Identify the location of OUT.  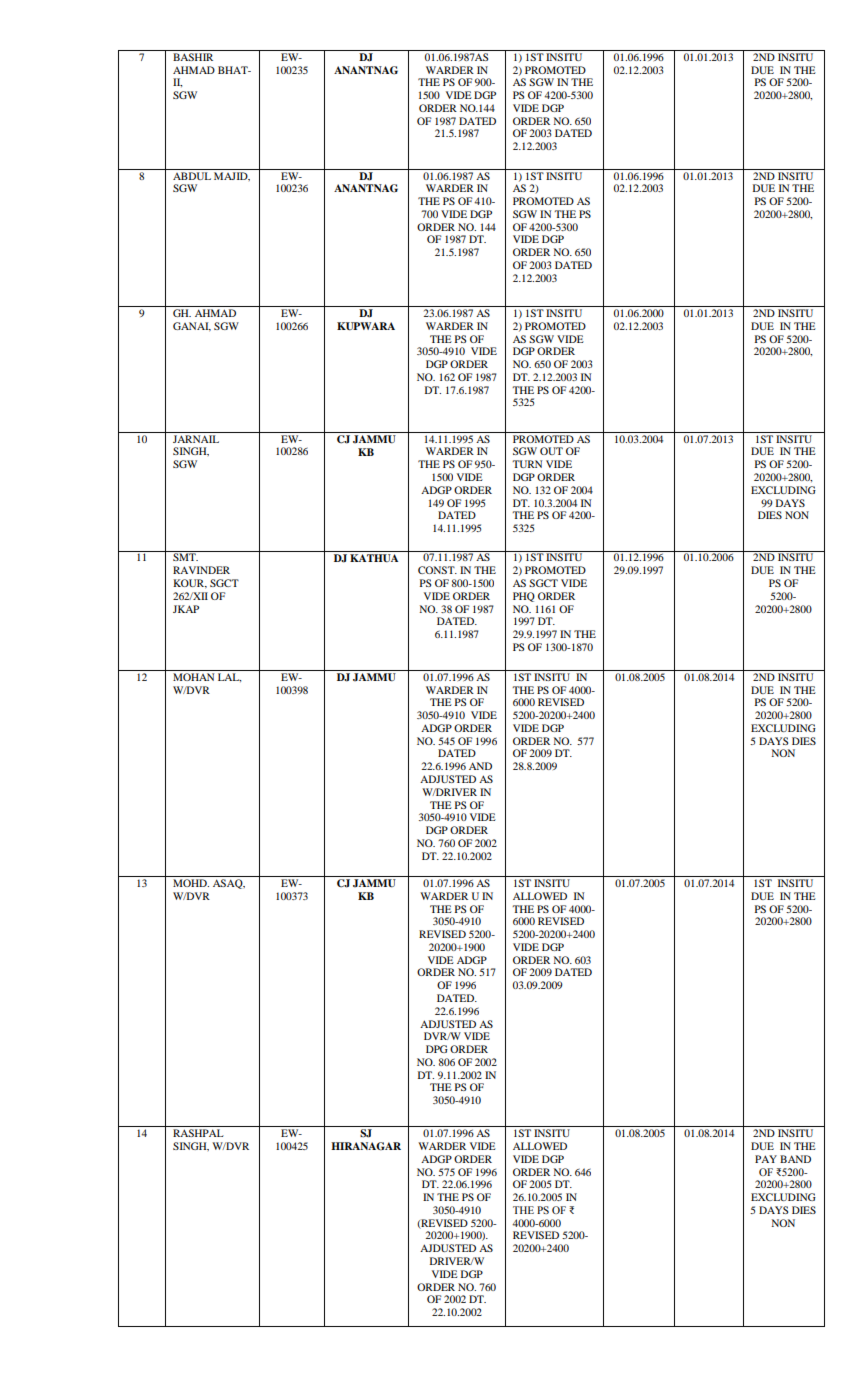
(551, 451).
